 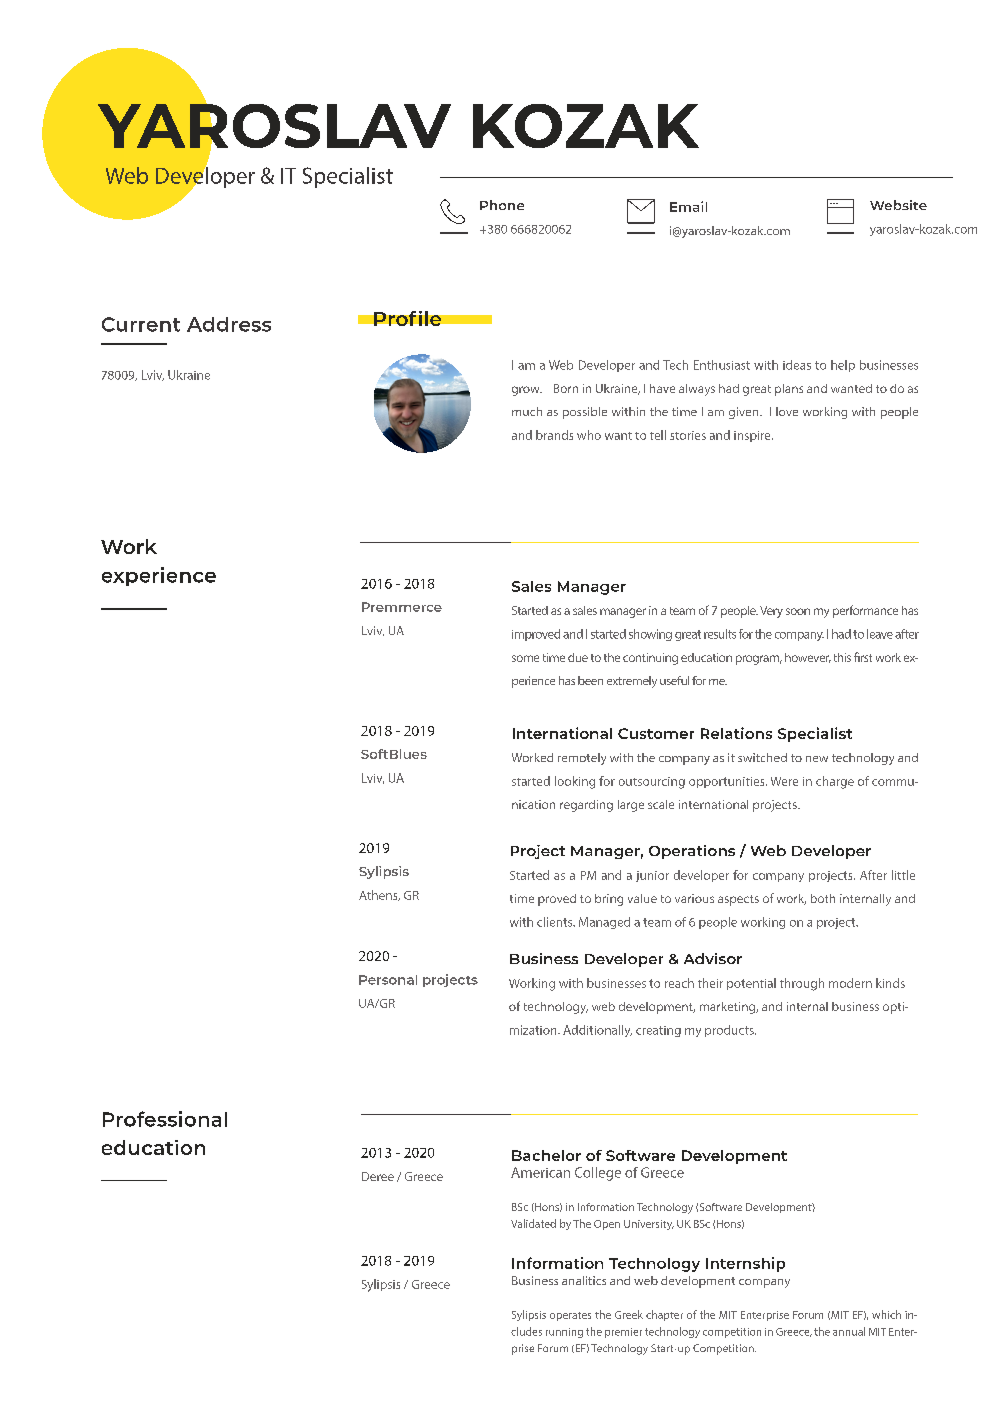 I want to click on Address, so click(x=229, y=324).
